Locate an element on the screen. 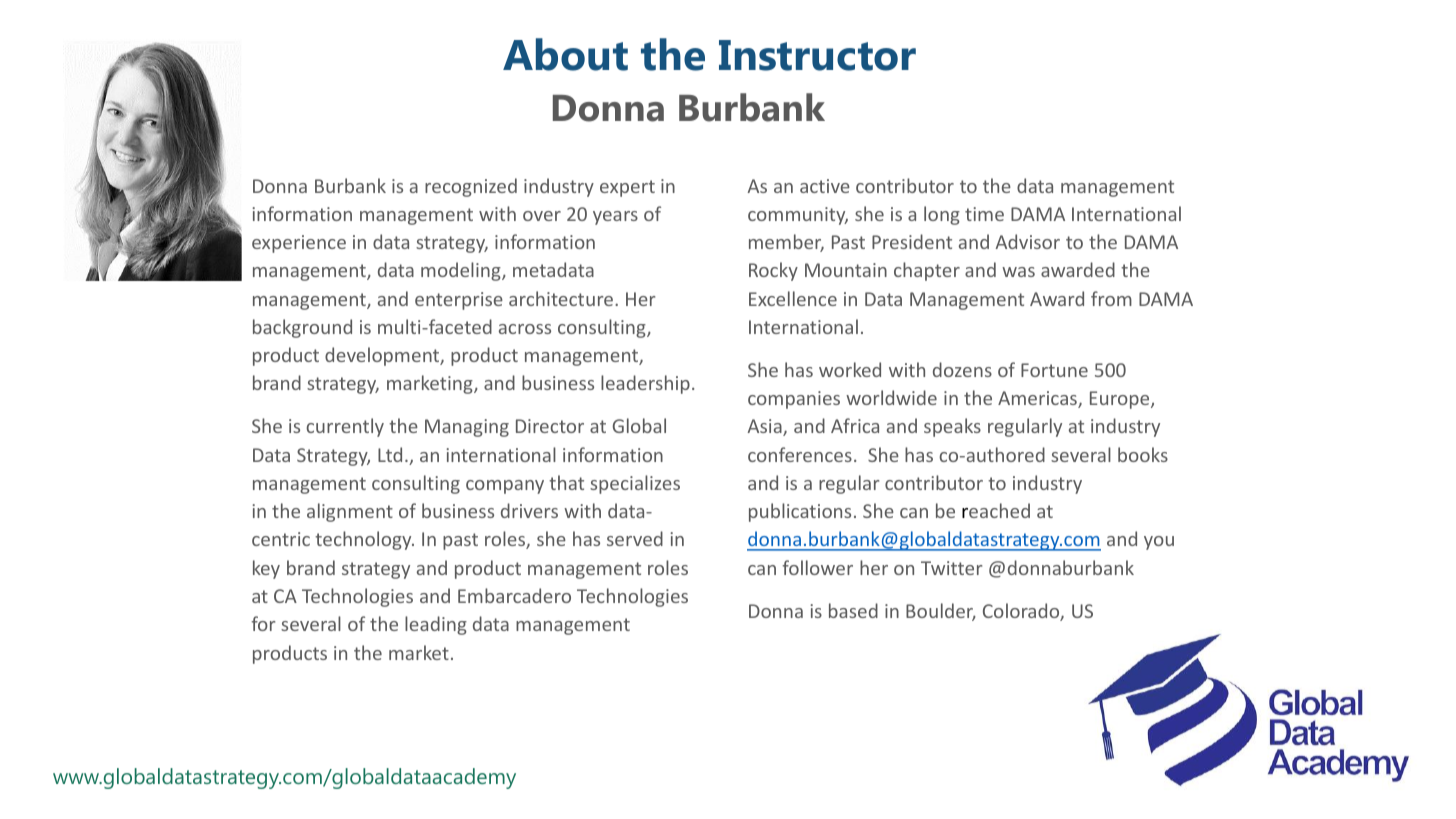  time is located at coordinates (984, 214).
